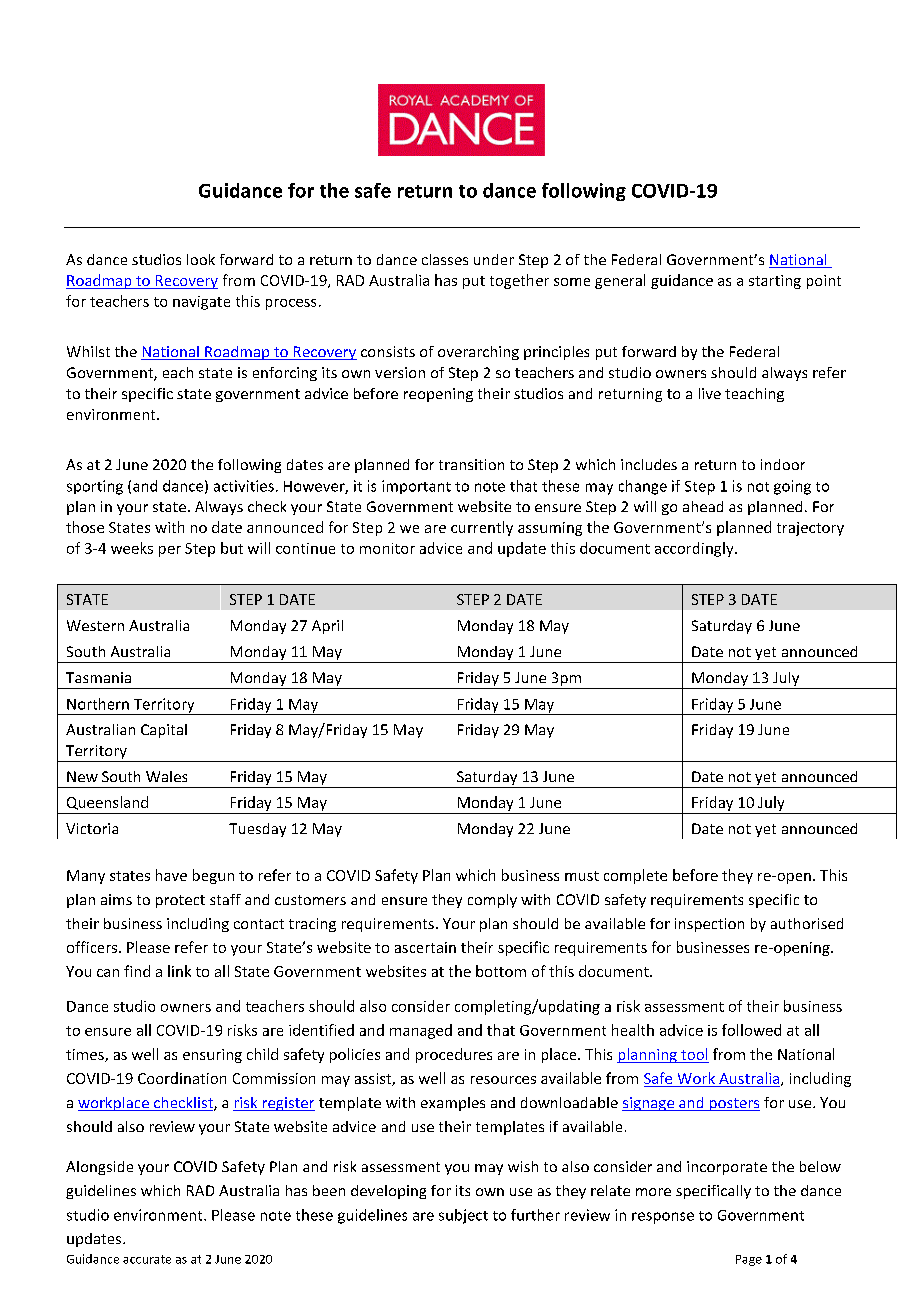  What do you see at coordinates (201, 303) in the image?
I see `navigate` at bounding box center [201, 303].
